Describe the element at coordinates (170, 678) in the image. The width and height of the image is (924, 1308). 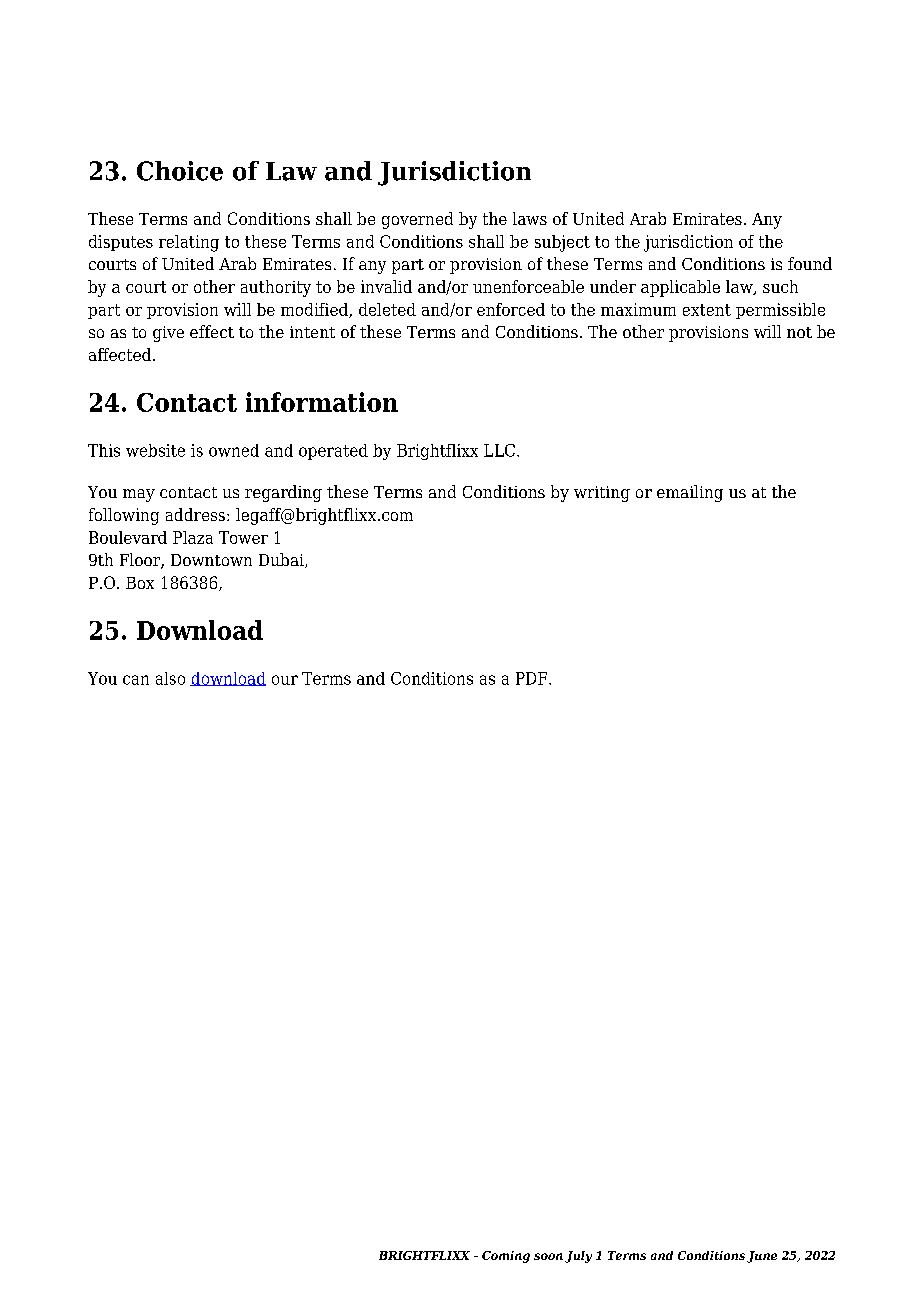
I see `also` at that location.
